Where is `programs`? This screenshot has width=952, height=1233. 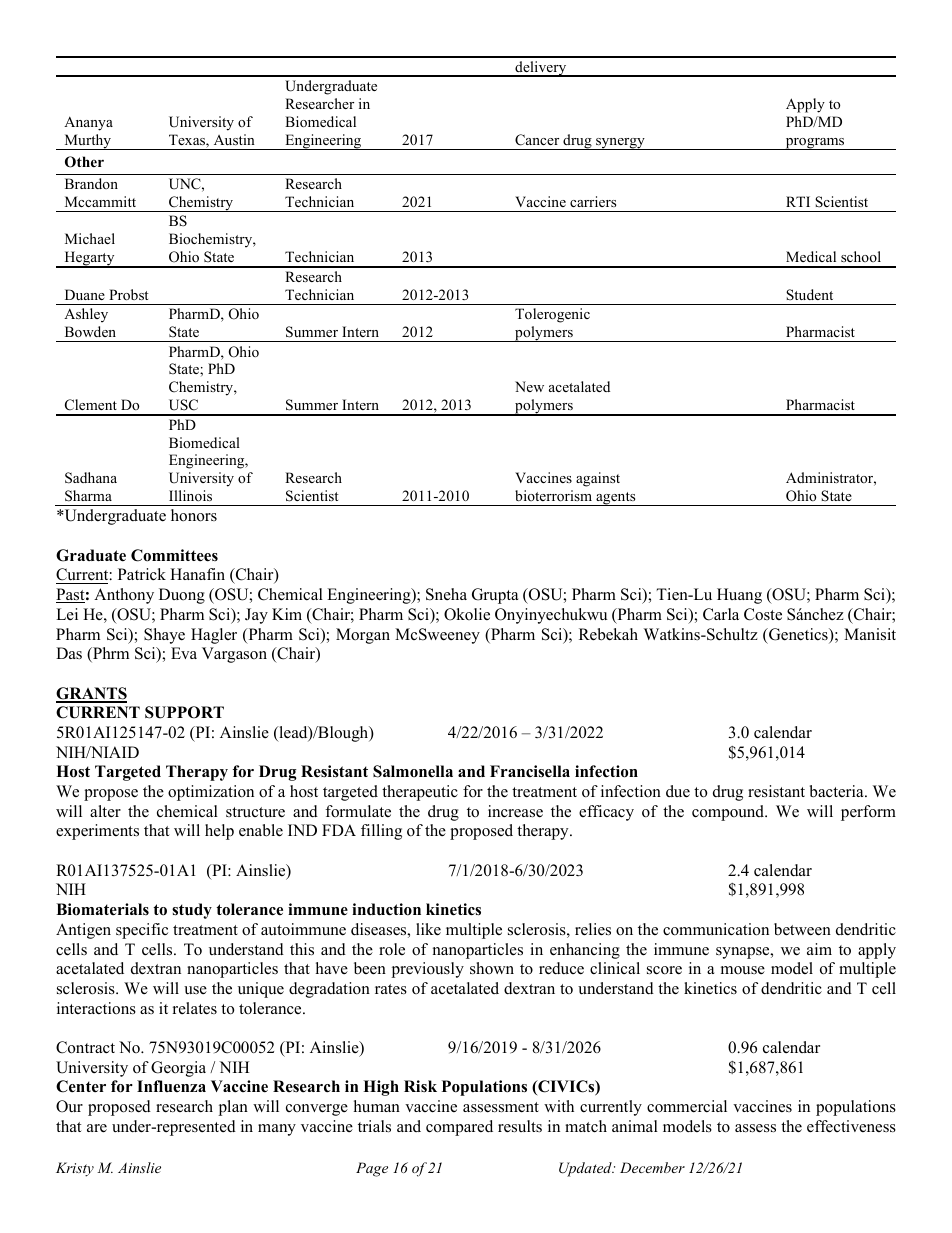 programs is located at coordinates (815, 144).
